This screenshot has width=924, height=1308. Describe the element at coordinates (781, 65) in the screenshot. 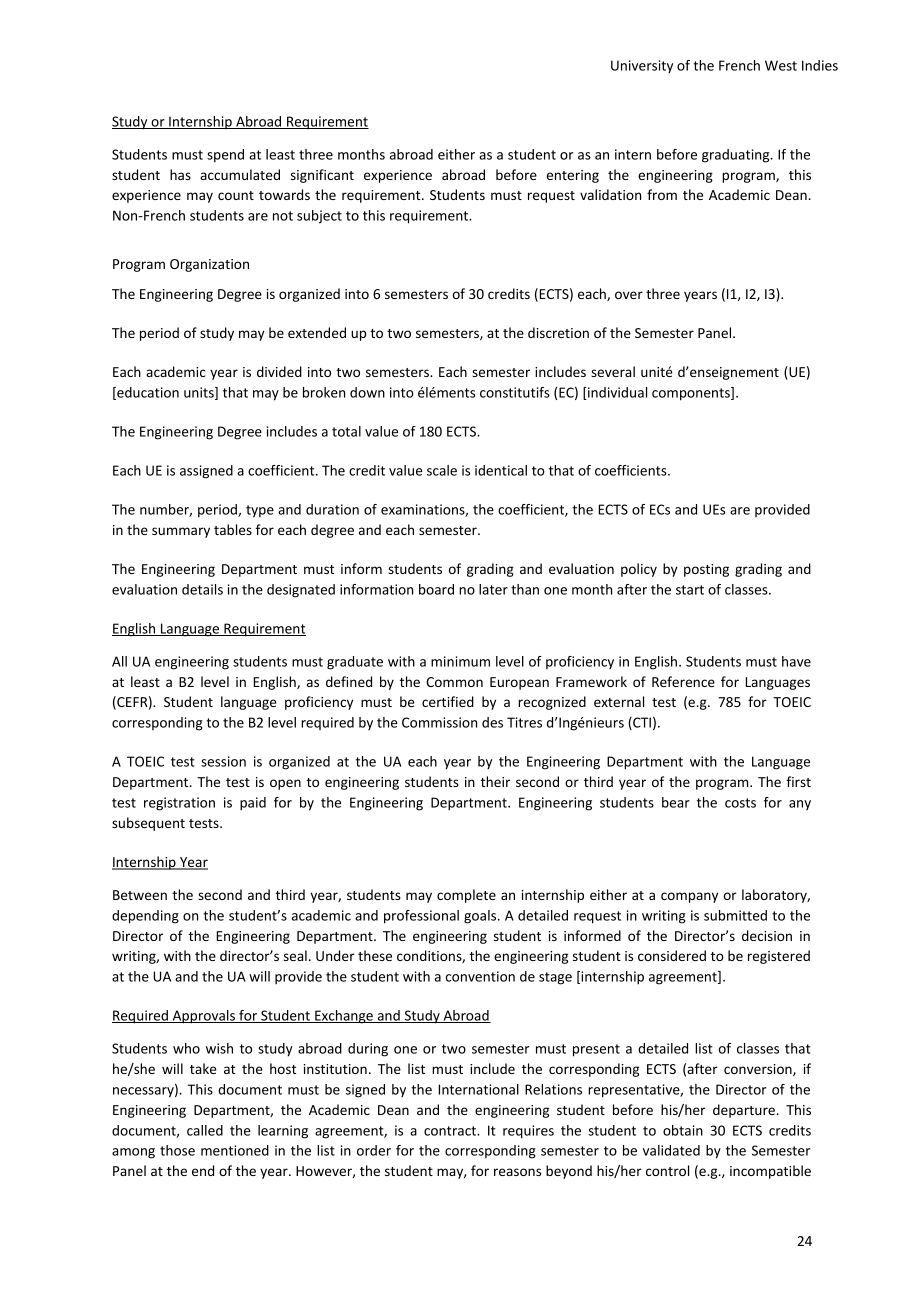

I see `West` at that location.
